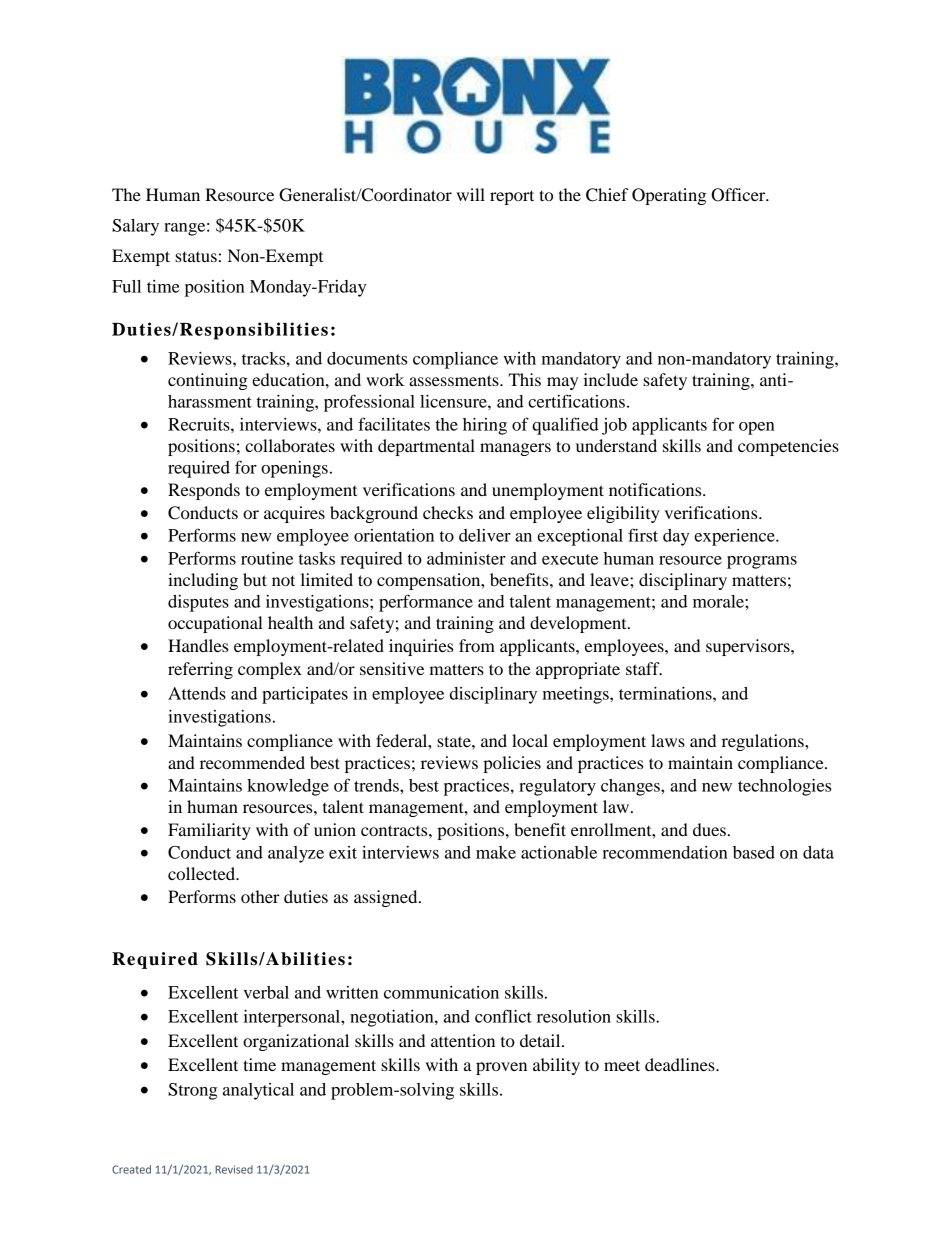 The image size is (952, 1233). What do you see at coordinates (739, 195) in the page?
I see `Officer` at bounding box center [739, 195].
